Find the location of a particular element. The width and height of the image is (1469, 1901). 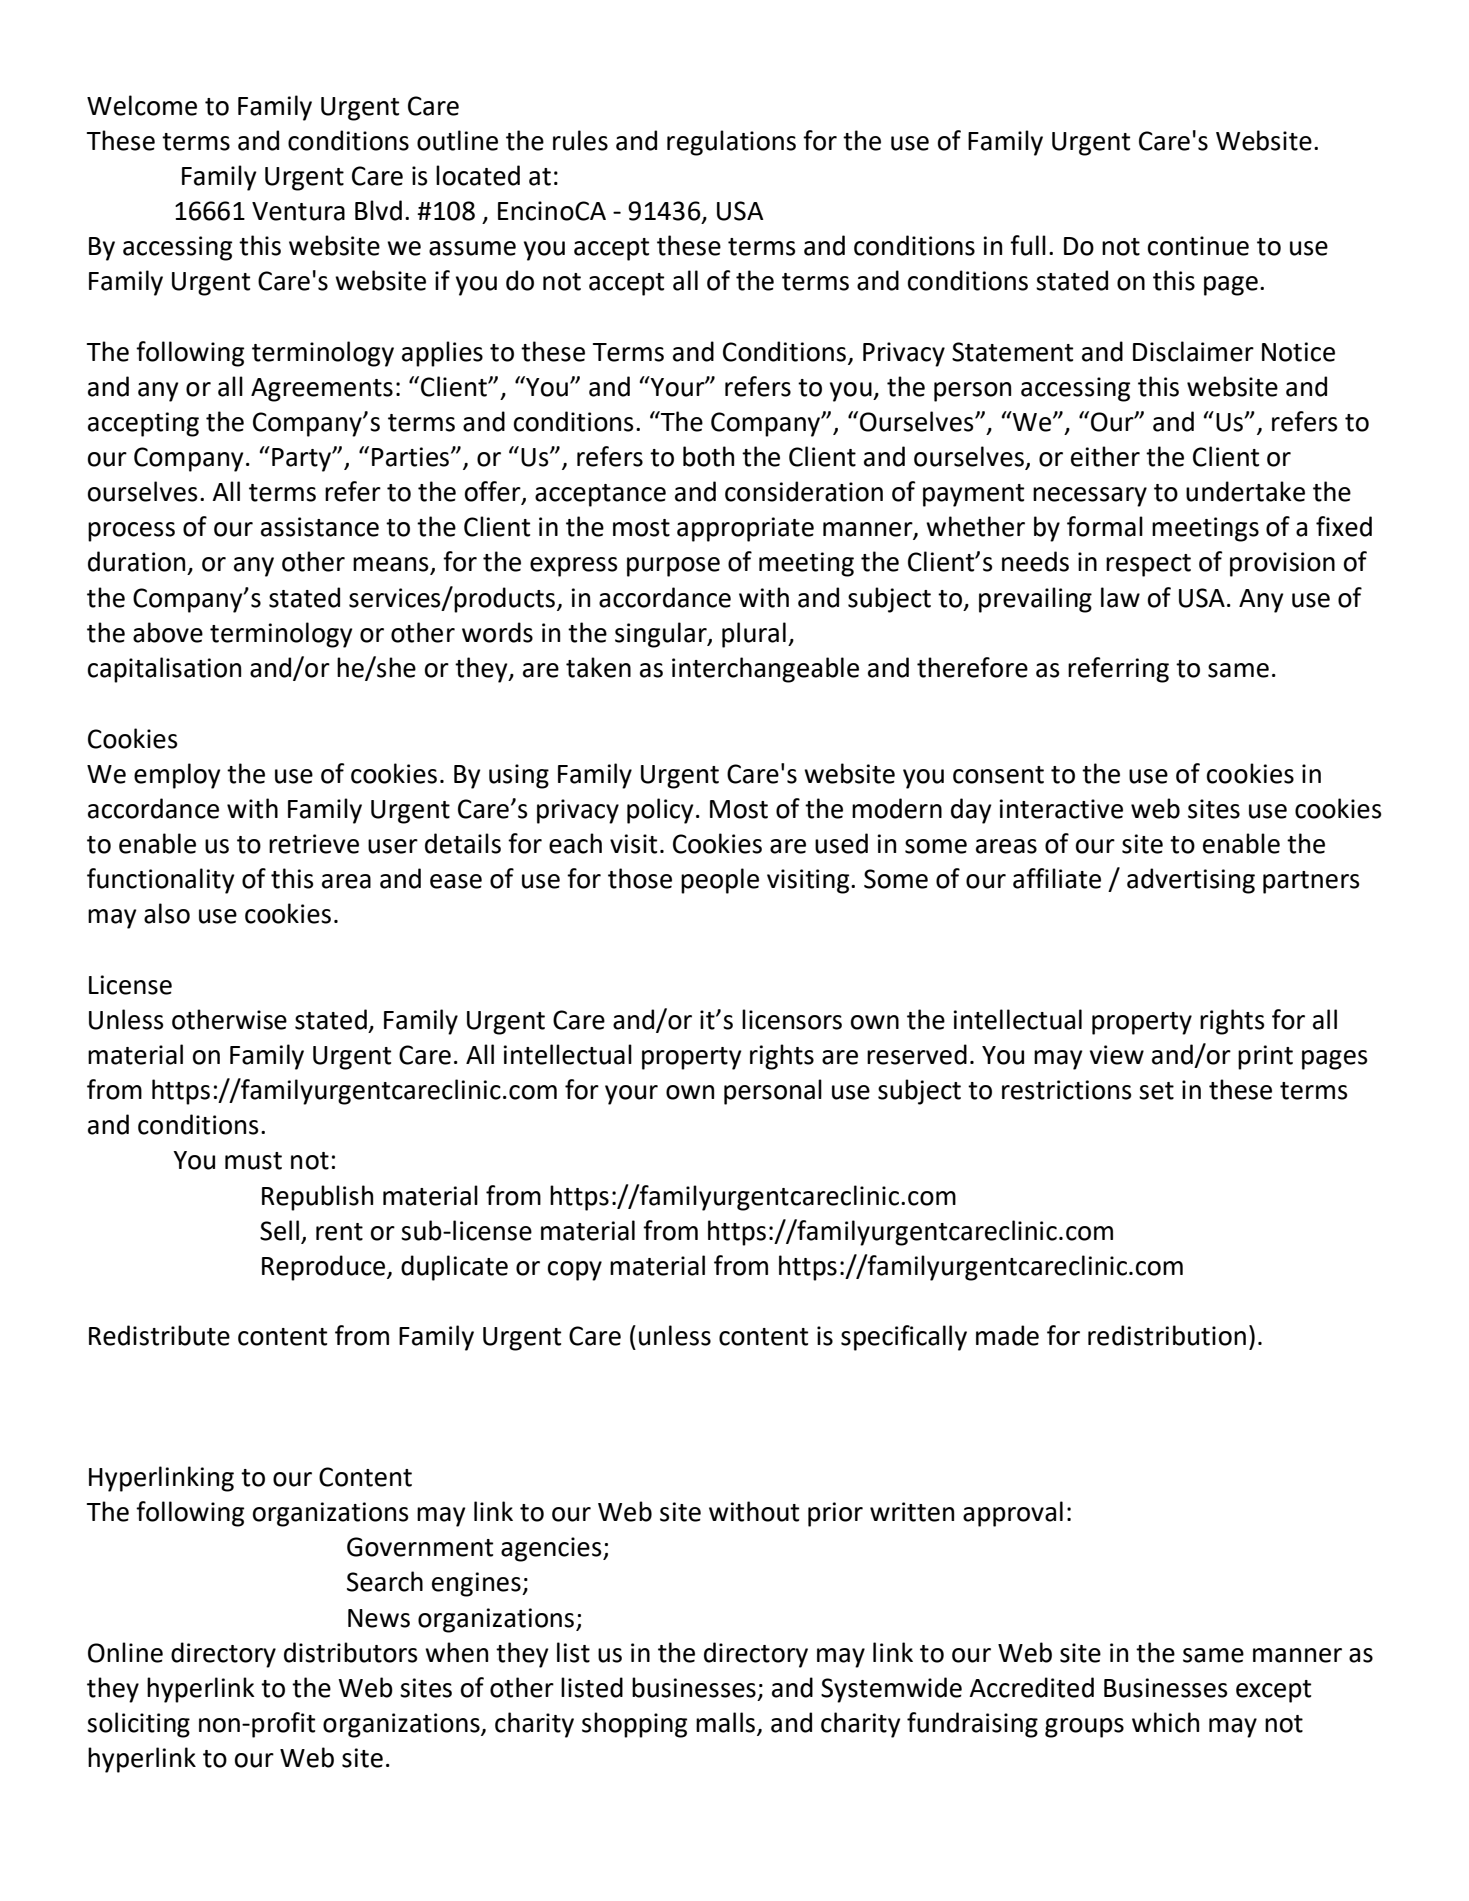

distributors is located at coordinates (351, 1652).
